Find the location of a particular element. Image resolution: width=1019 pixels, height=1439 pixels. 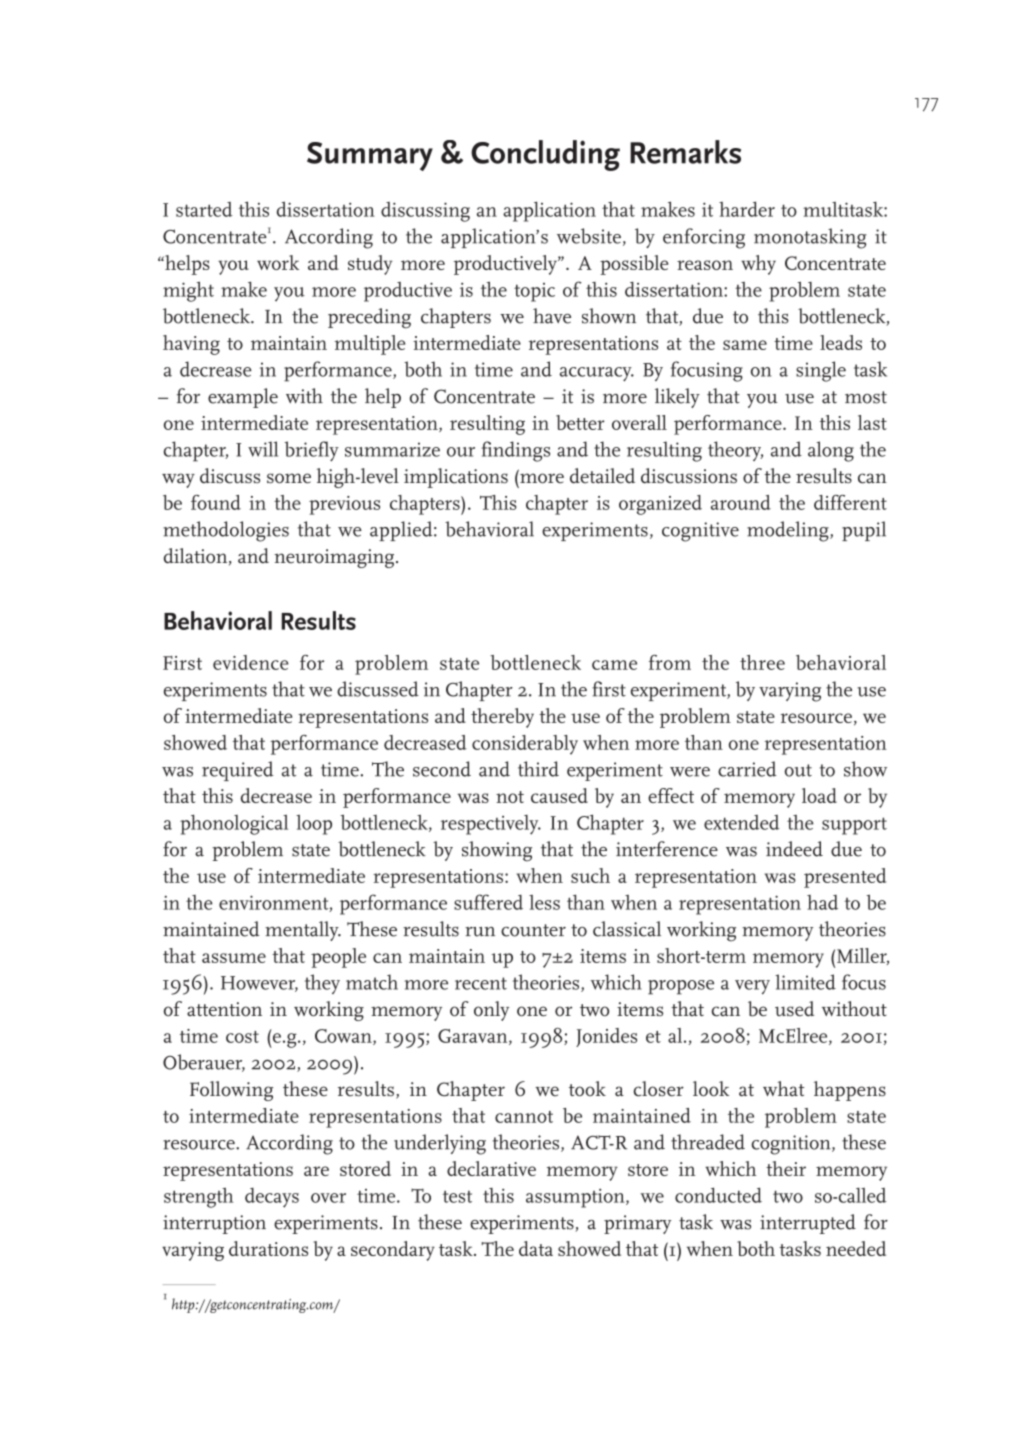

counter is located at coordinates (533, 930).
